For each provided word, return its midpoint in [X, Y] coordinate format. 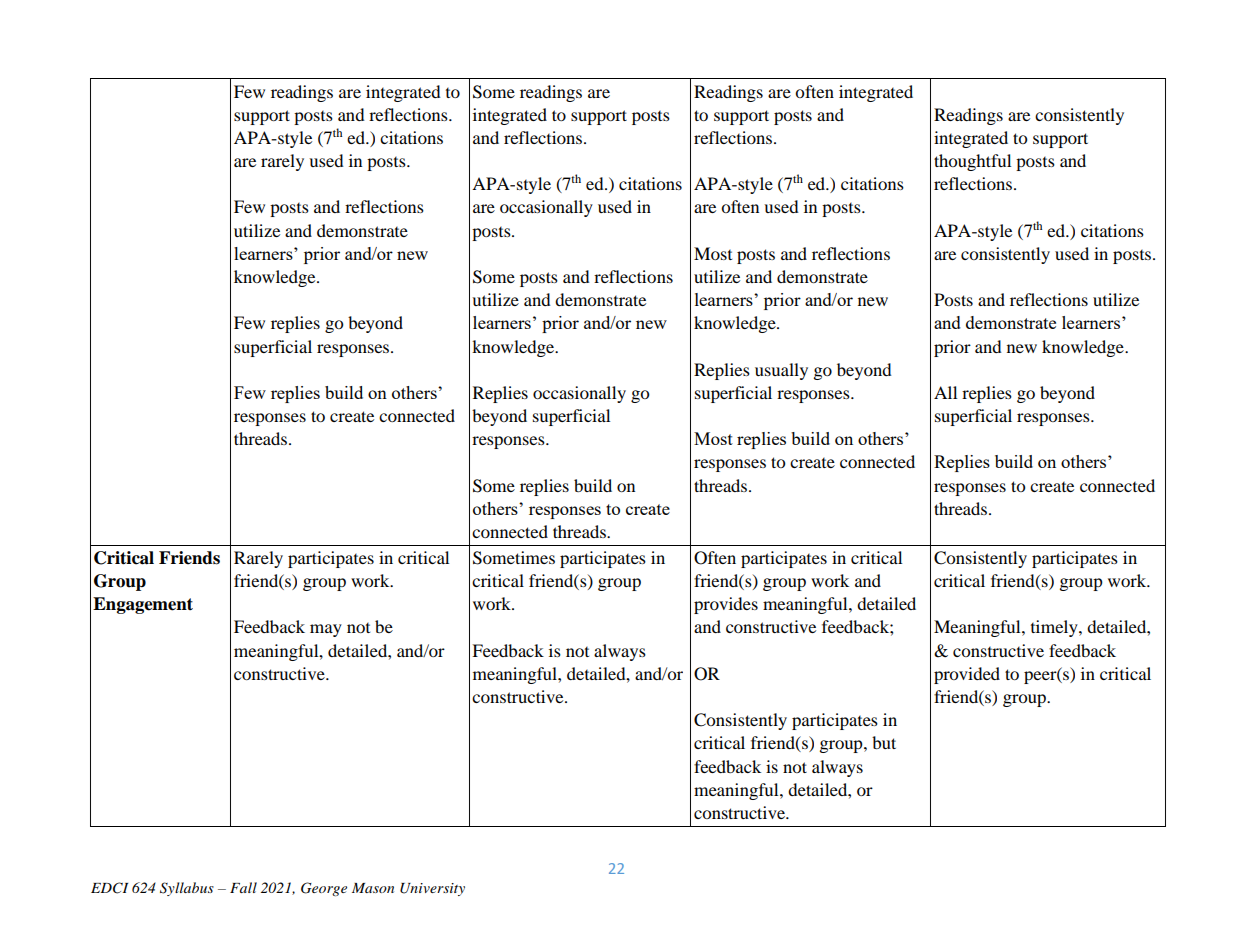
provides [726, 605]
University [432, 889]
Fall [243, 887]
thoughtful [972, 162]
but [884, 742]
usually [781, 371]
